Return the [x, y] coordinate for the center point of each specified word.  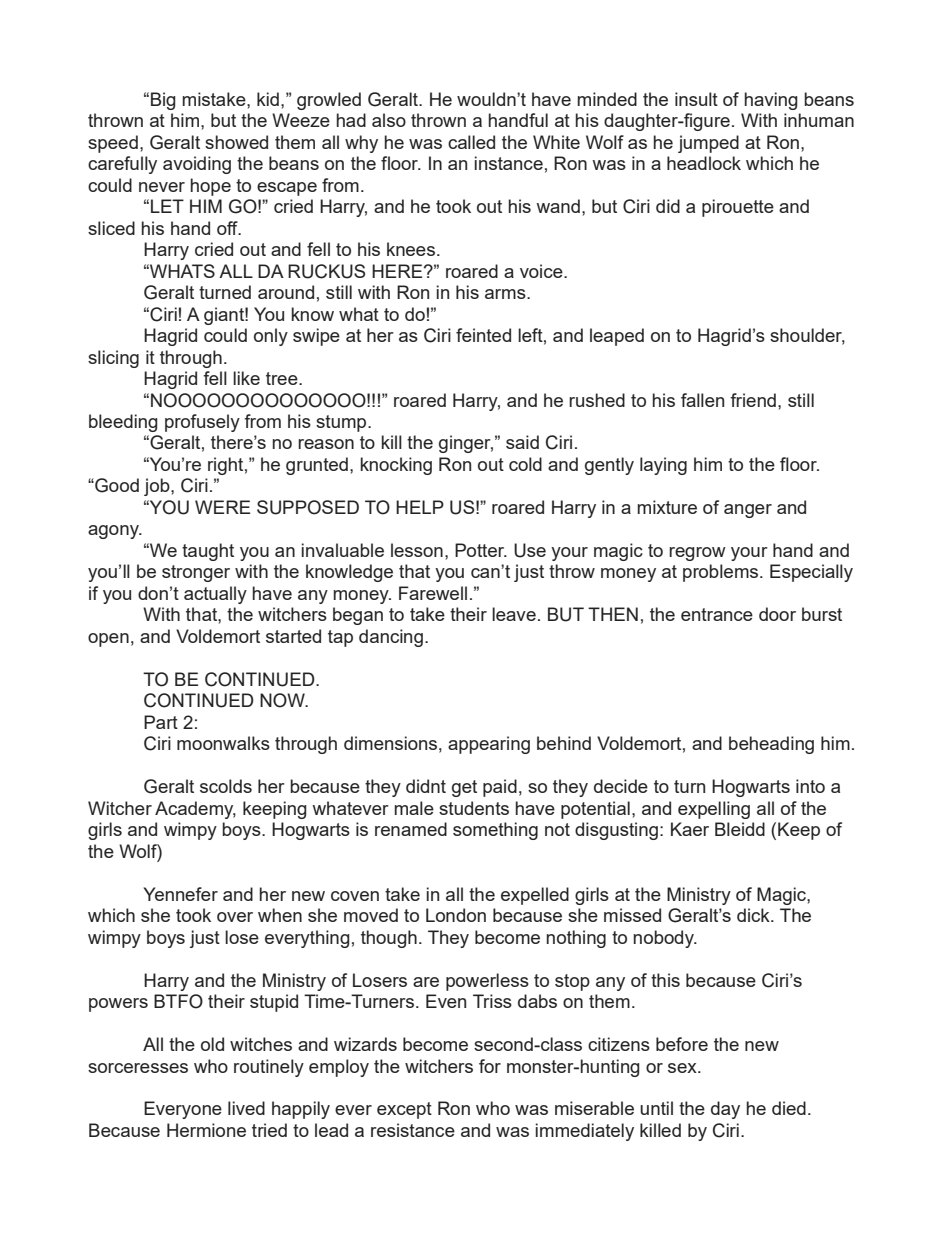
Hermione [206, 1130]
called [471, 142]
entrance [717, 614]
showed [236, 142]
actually [215, 595]
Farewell [433, 593]
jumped [708, 144]
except [404, 1110]
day [725, 1110]
